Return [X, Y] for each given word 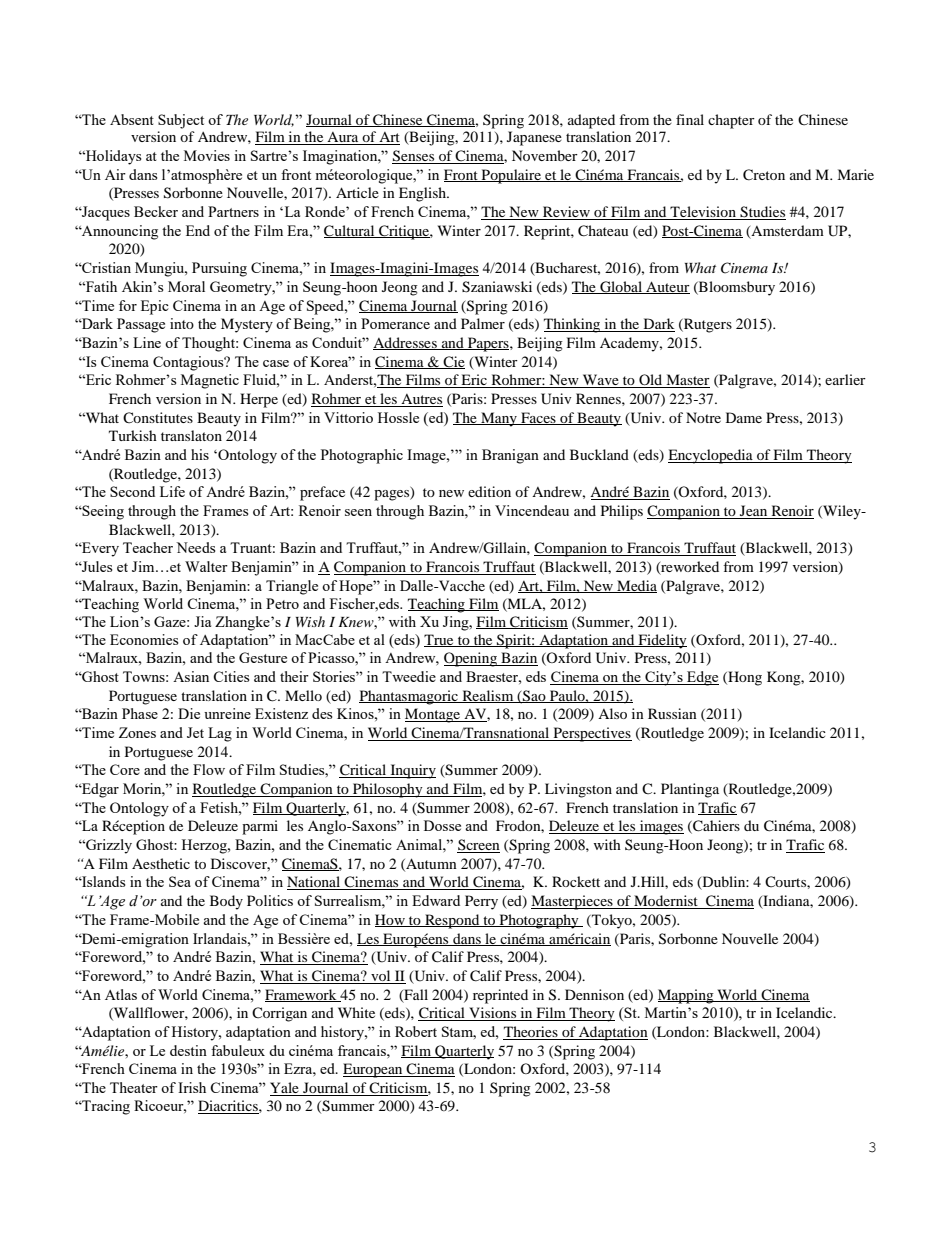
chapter [731, 121]
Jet [195, 732]
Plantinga [690, 790]
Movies [207, 155]
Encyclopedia [711, 456]
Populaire [511, 176]
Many [499, 419]
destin [188, 1050]
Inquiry [412, 771]
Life [172, 491]
